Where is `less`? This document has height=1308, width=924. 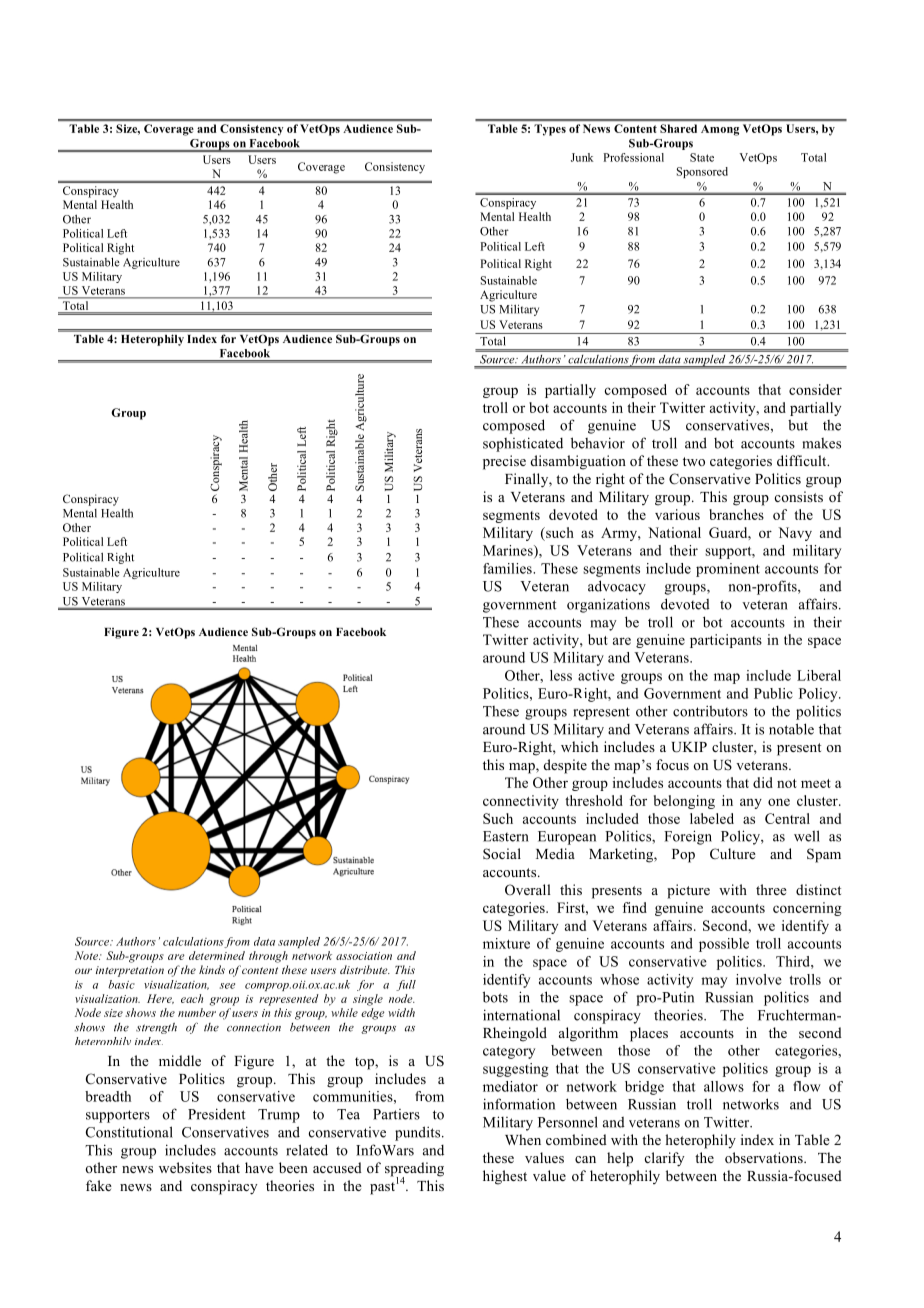 less is located at coordinates (561, 675).
